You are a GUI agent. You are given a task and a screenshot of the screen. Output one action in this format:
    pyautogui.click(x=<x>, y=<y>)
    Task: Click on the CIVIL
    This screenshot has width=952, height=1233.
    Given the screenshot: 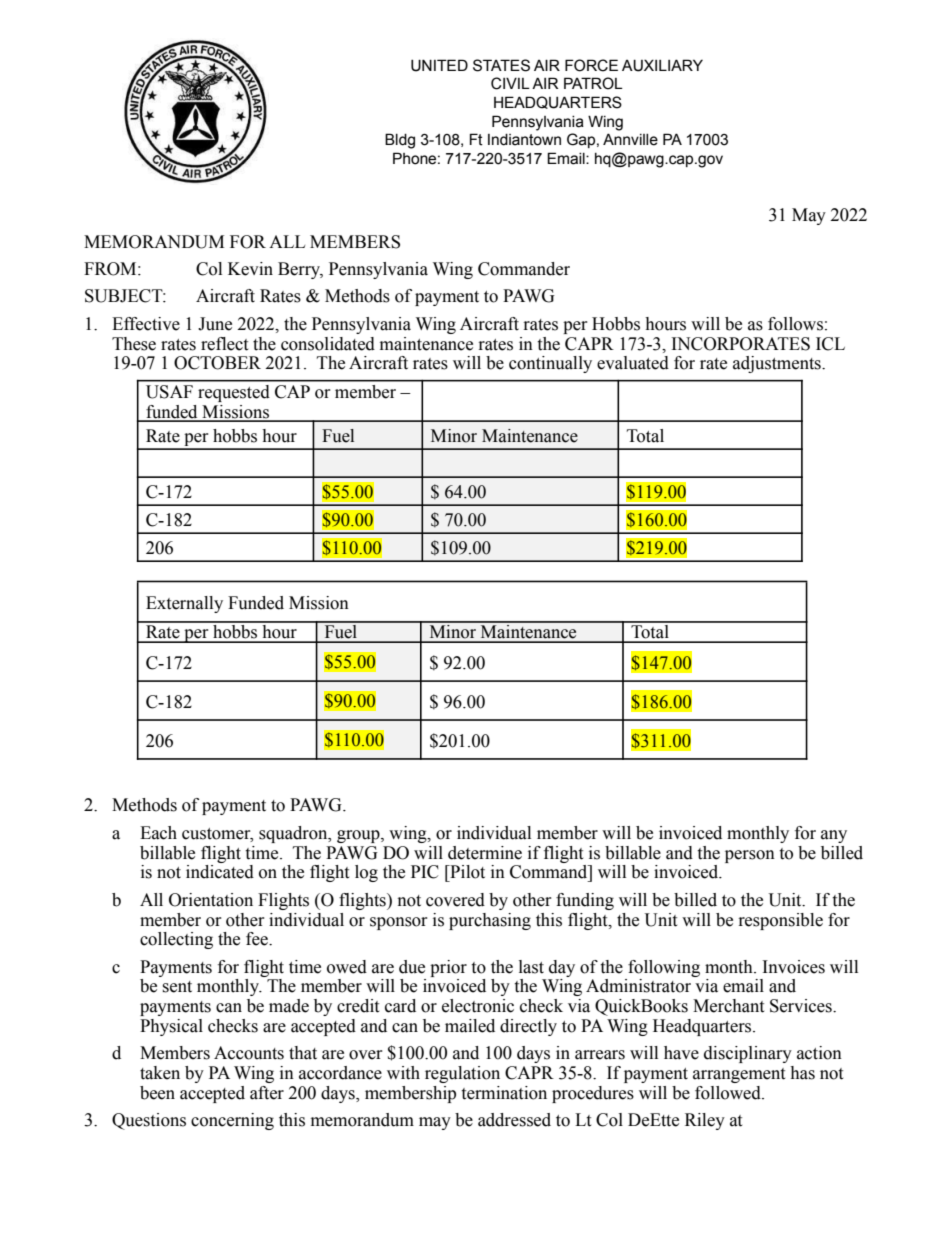 What is the action you would take?
    pyautogui.click(x=510, y=83)
